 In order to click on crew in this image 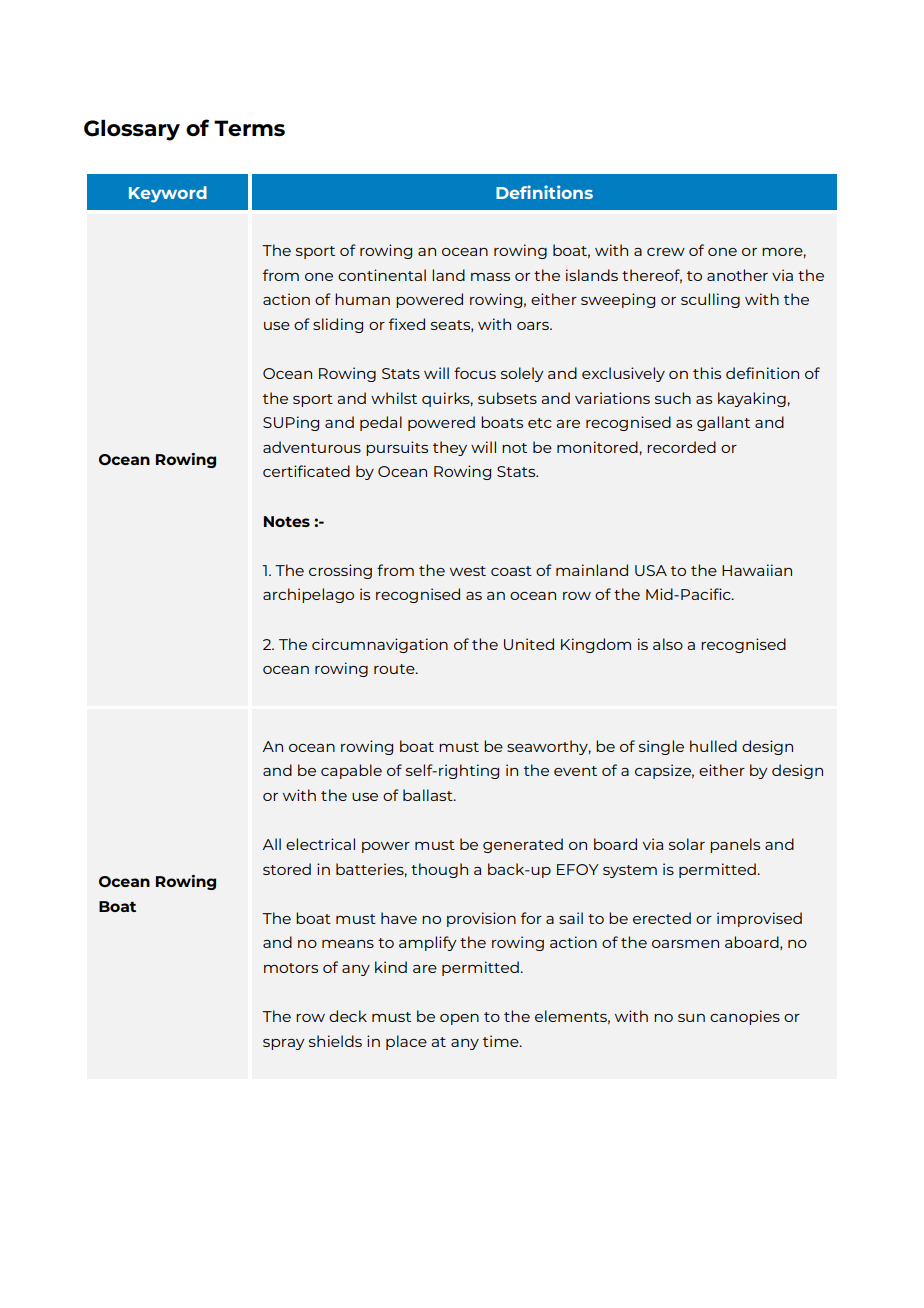, I will do `click(666, 252)`.
